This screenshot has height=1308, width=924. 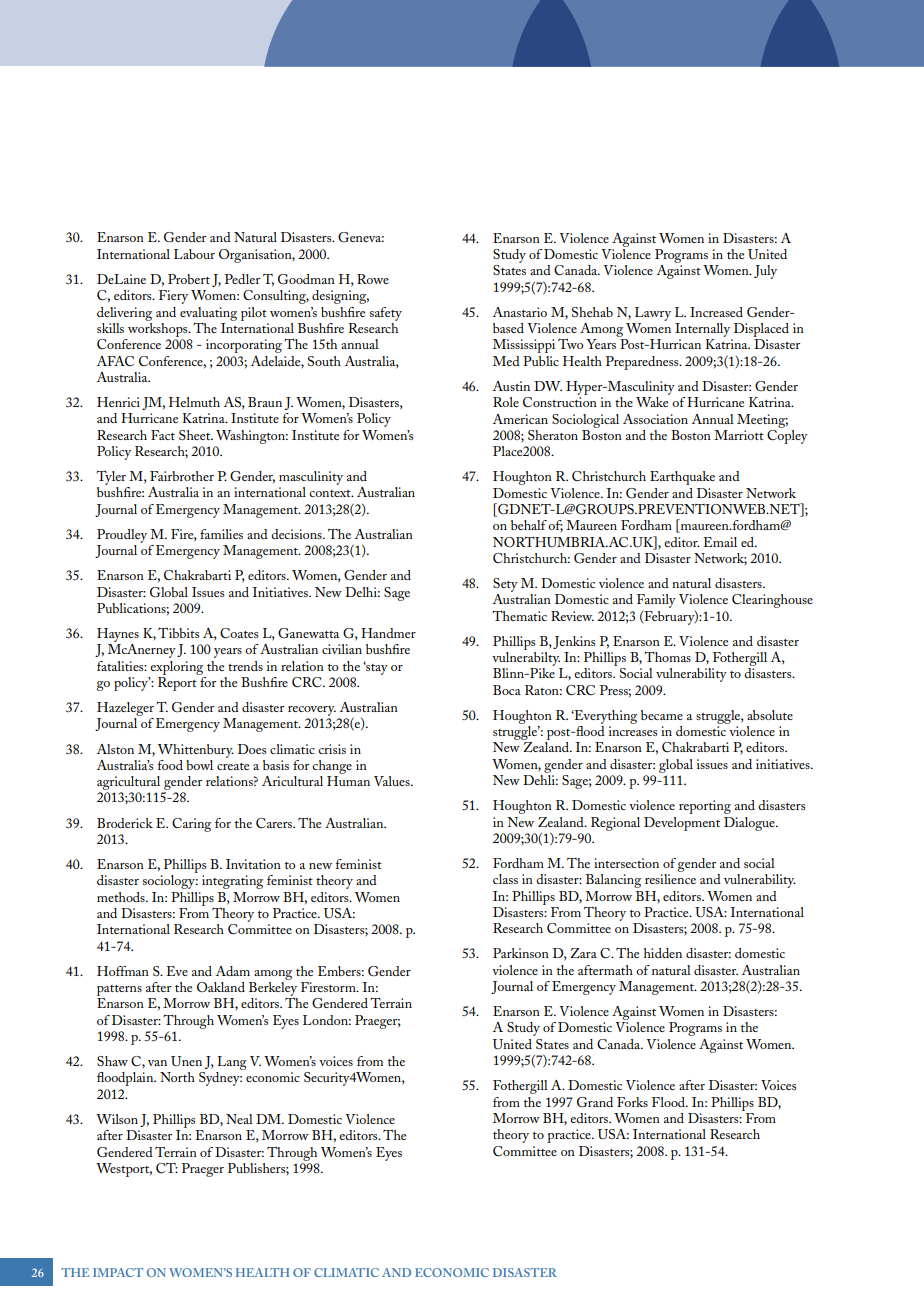 I want to click on safety, so click(x=386, y=314).
